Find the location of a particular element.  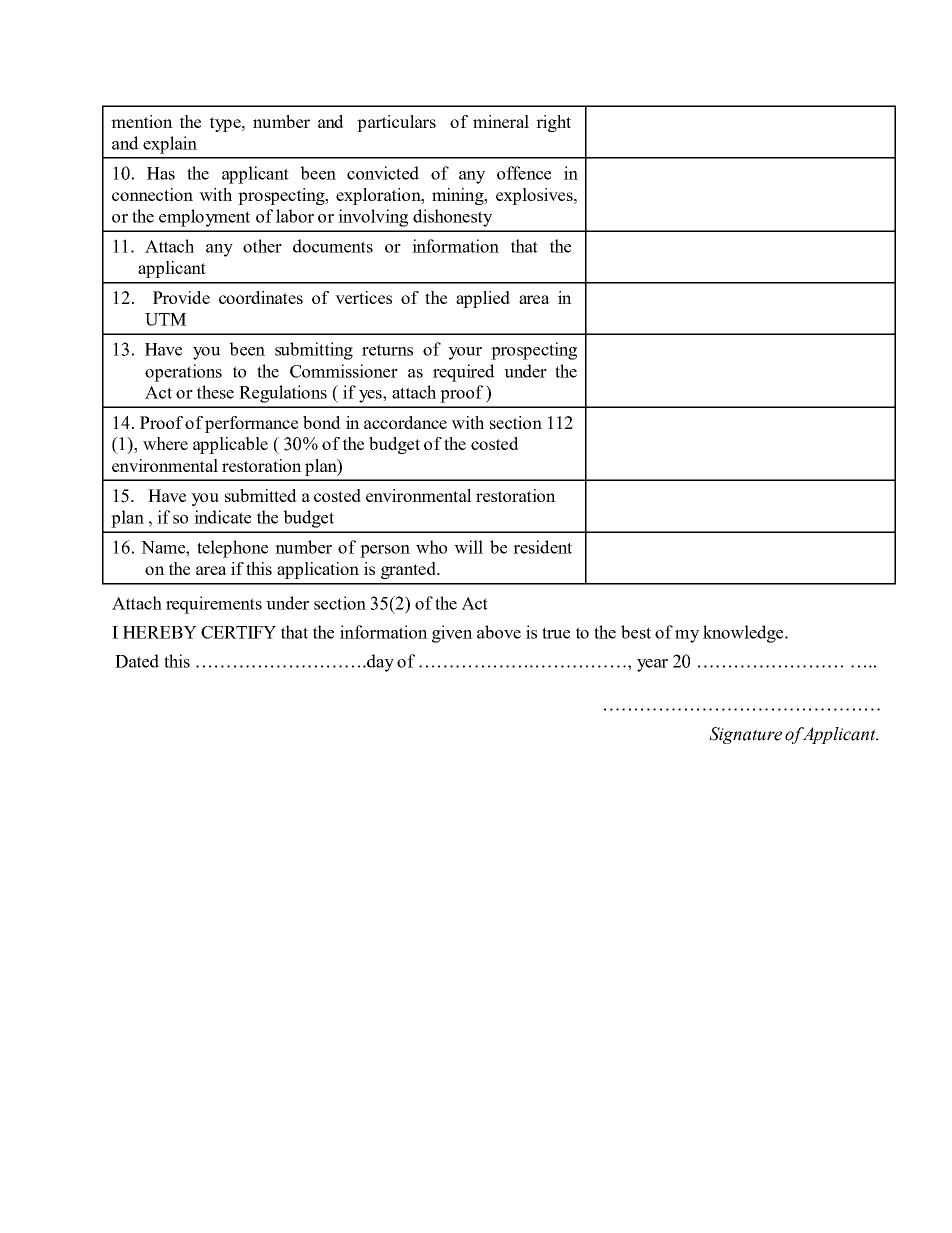

right is located at coordinates (553, 123).
